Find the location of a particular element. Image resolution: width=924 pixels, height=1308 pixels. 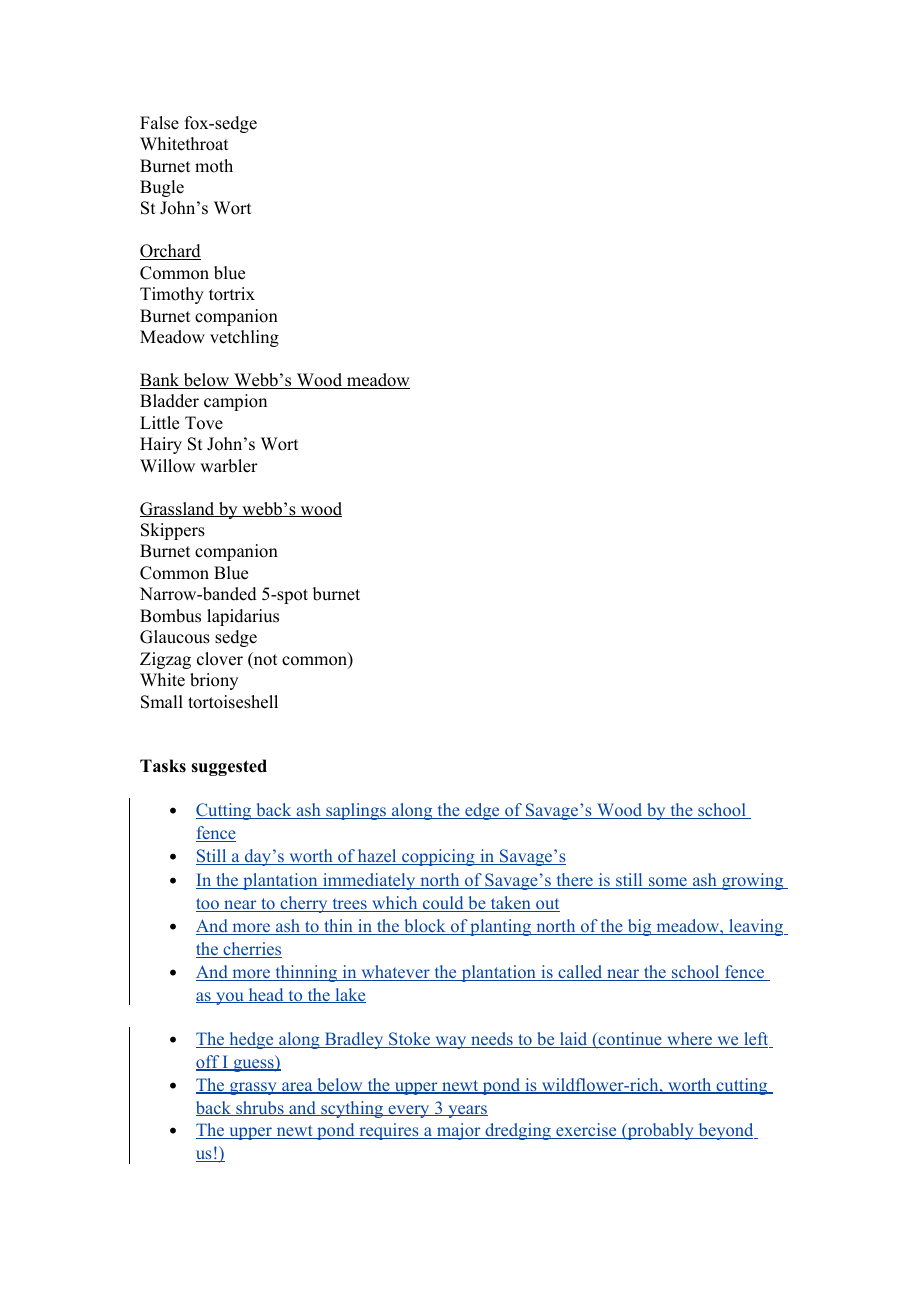

campion is located at coordinates (235, 402).
